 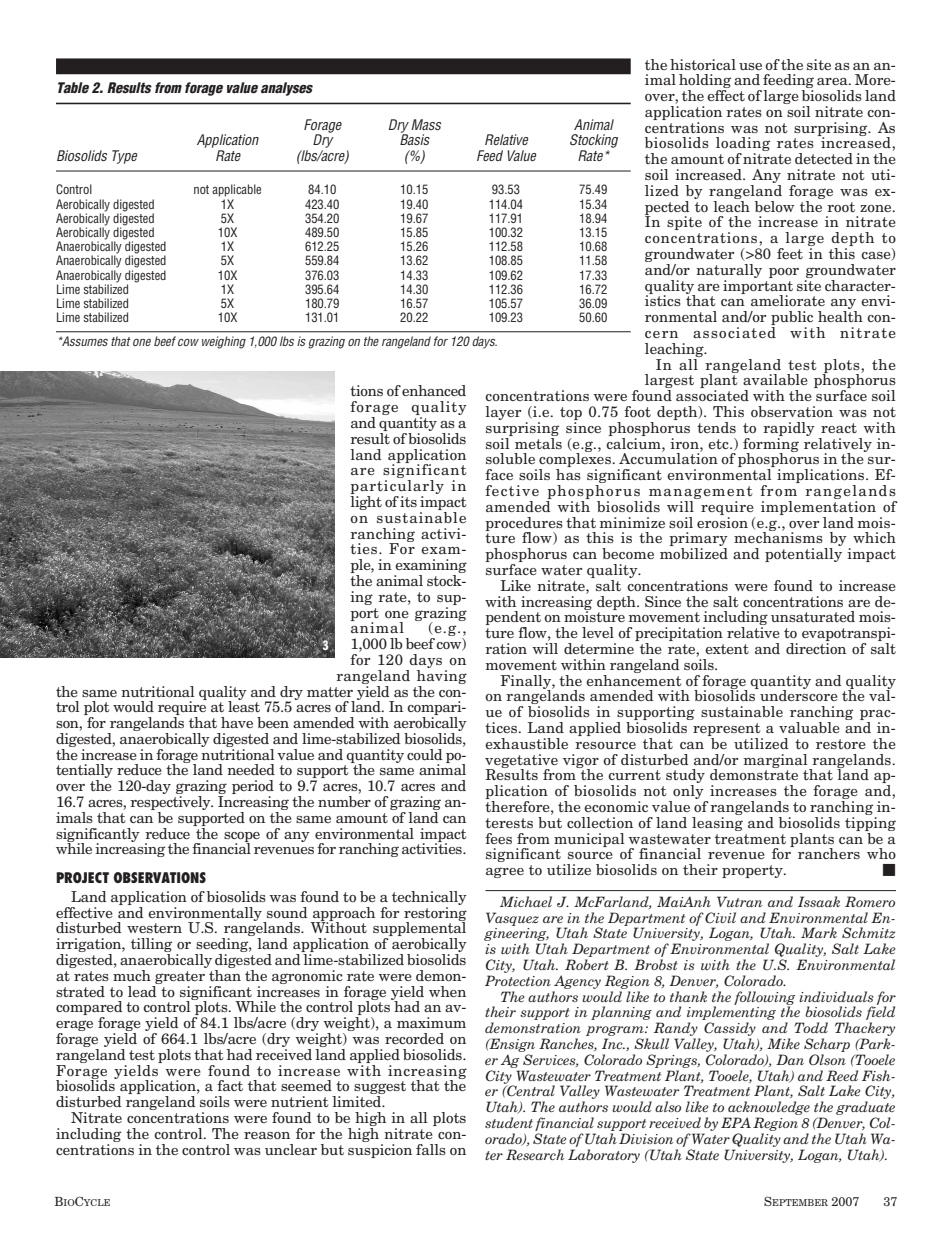 What do you see at coordinates (236, 190) in the screenshot?
I see `applicable` at bounding box center [236, 190].
